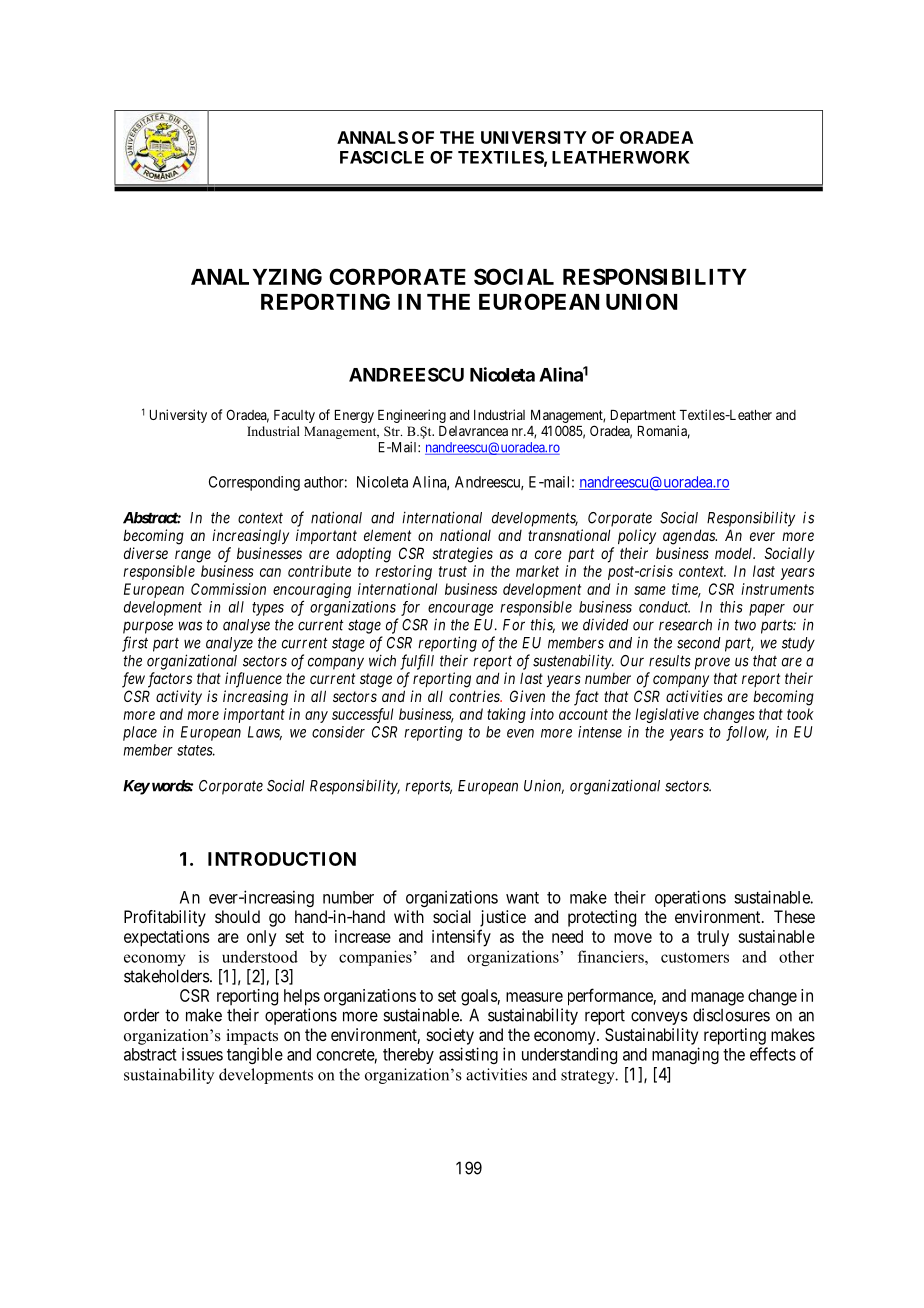 Image resolution: width=924 pixels, height=1308 pixels. What do you see at coordinates (354, 416) in the screenshot?
I see `Energy` at bounding box center [354, 416].
